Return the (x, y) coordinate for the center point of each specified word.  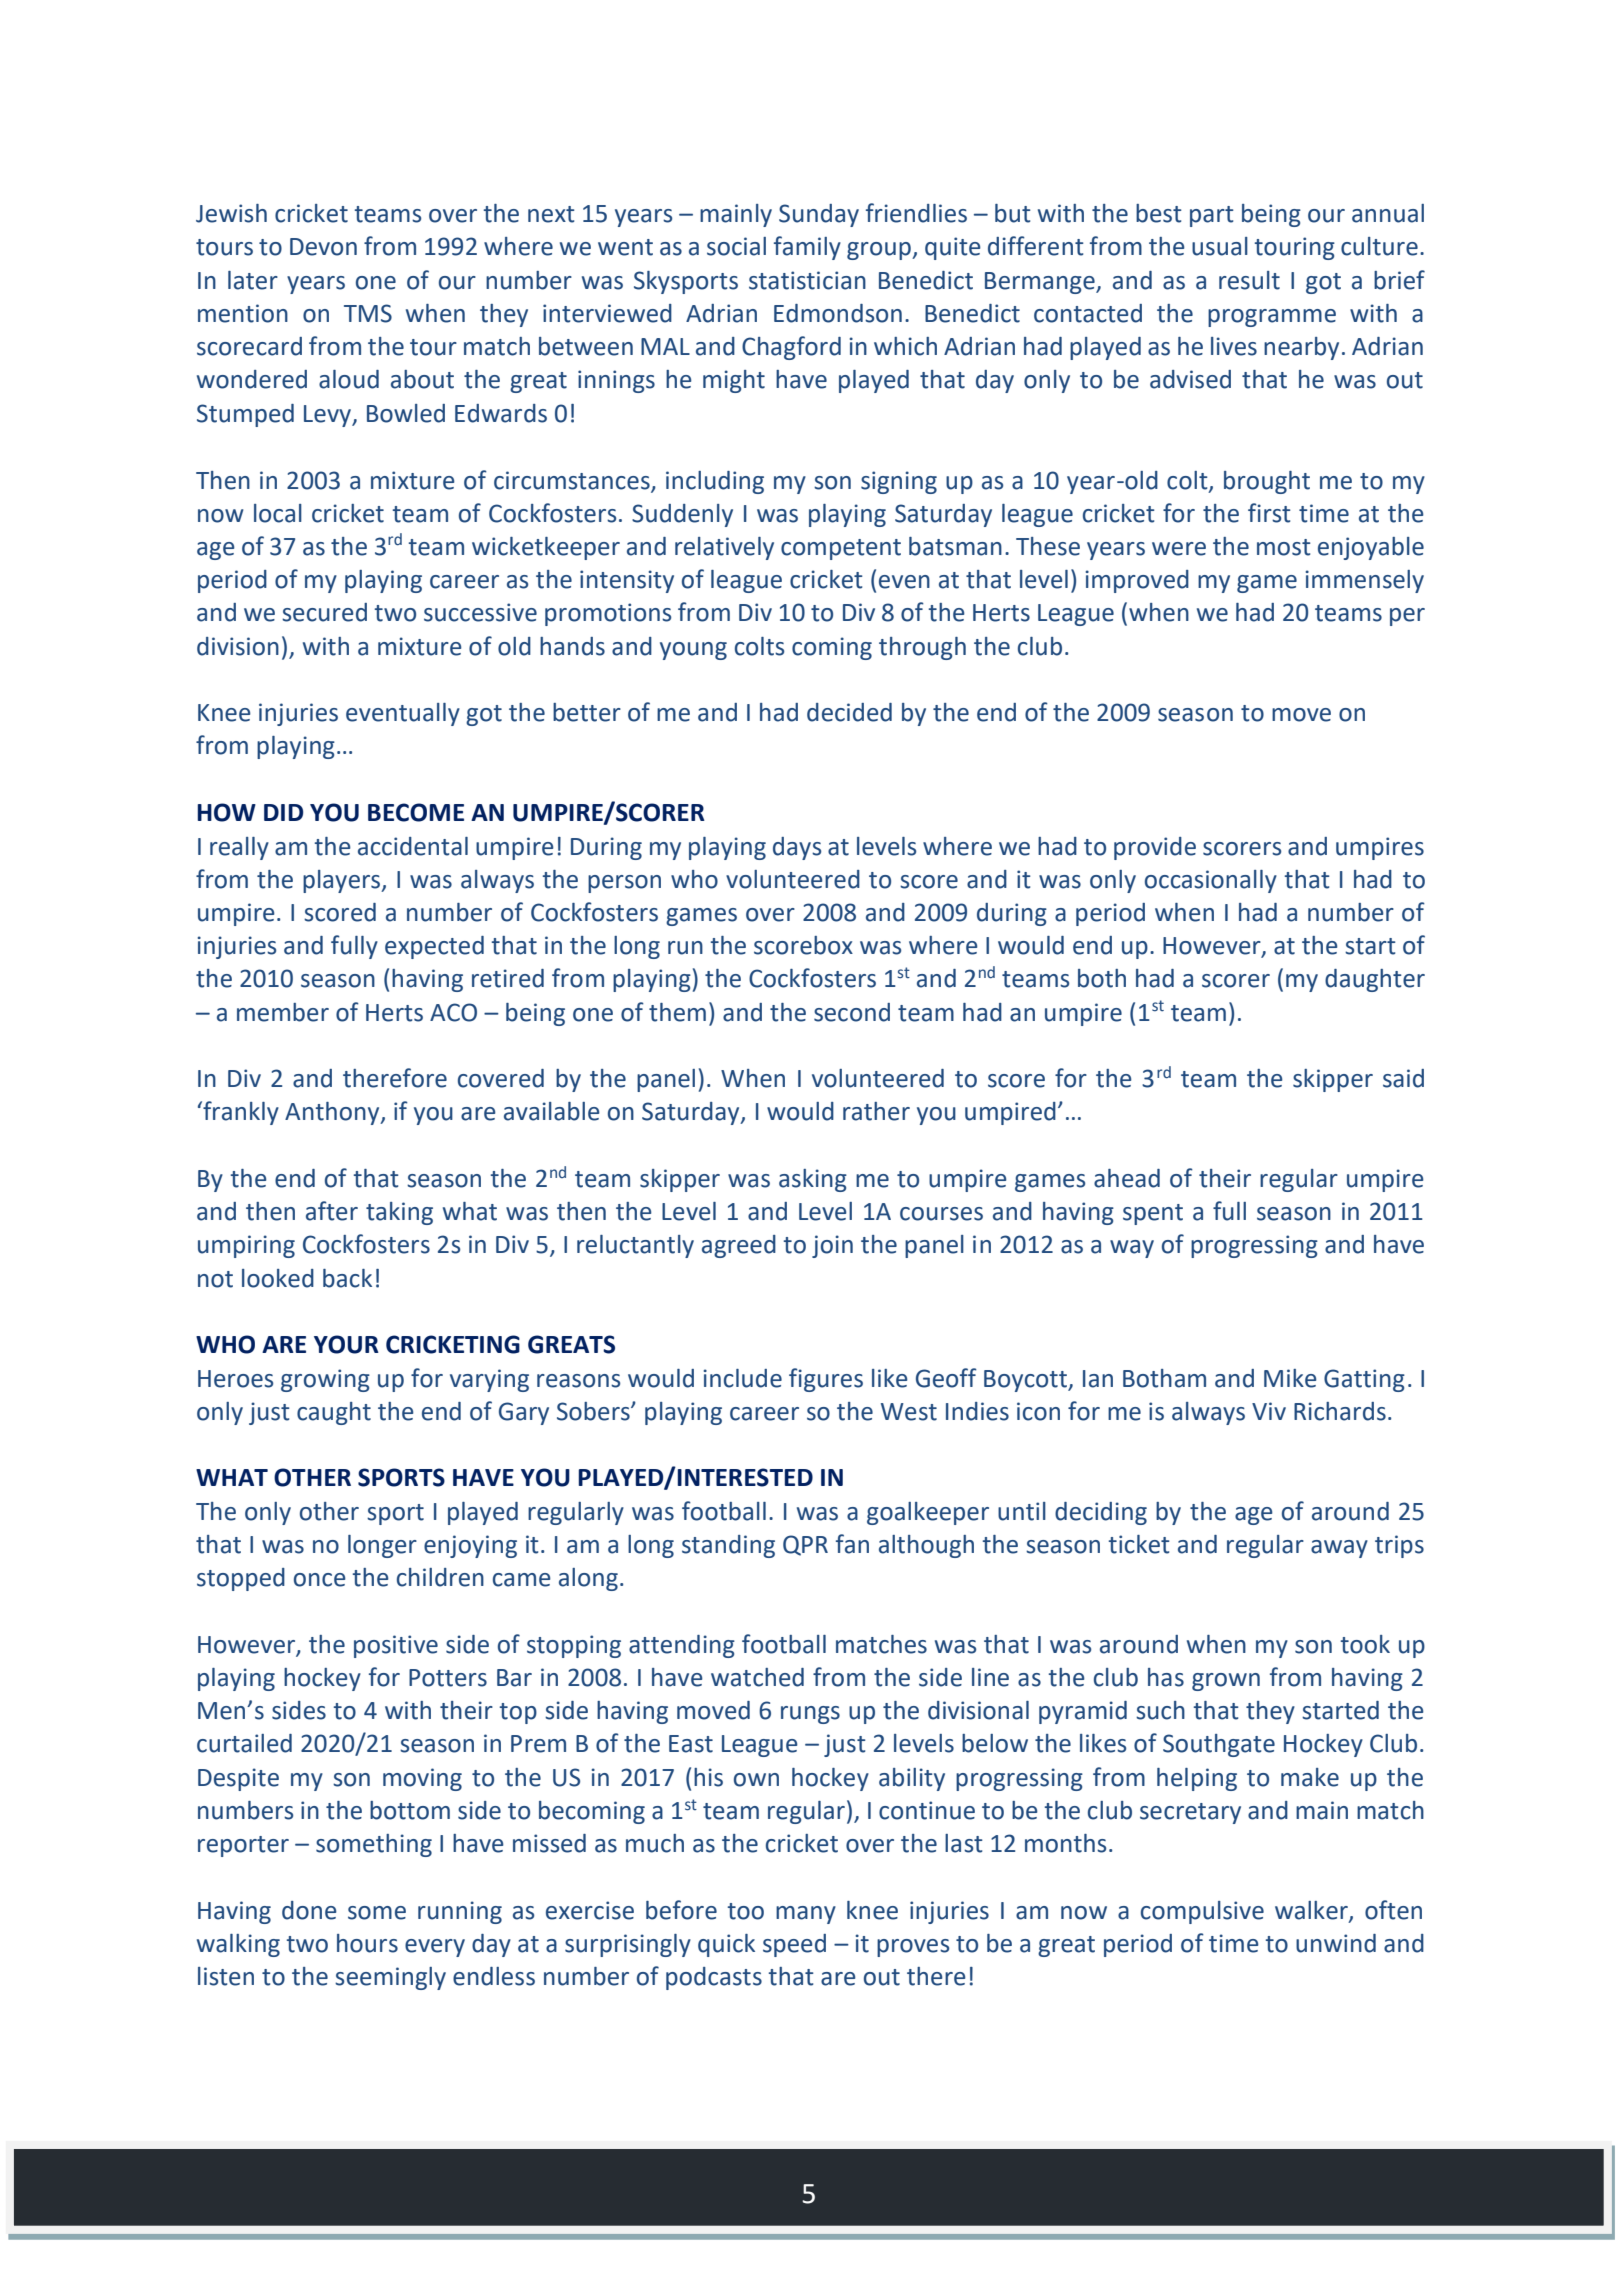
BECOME (416, 812)
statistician (807, 280)
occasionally (1211, 881)
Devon (323, 247)
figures (826, 1380)
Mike (1290, 1378)
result (1249, 280)
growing (325, 1380)
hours (367, 1943)
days (797, 848)
